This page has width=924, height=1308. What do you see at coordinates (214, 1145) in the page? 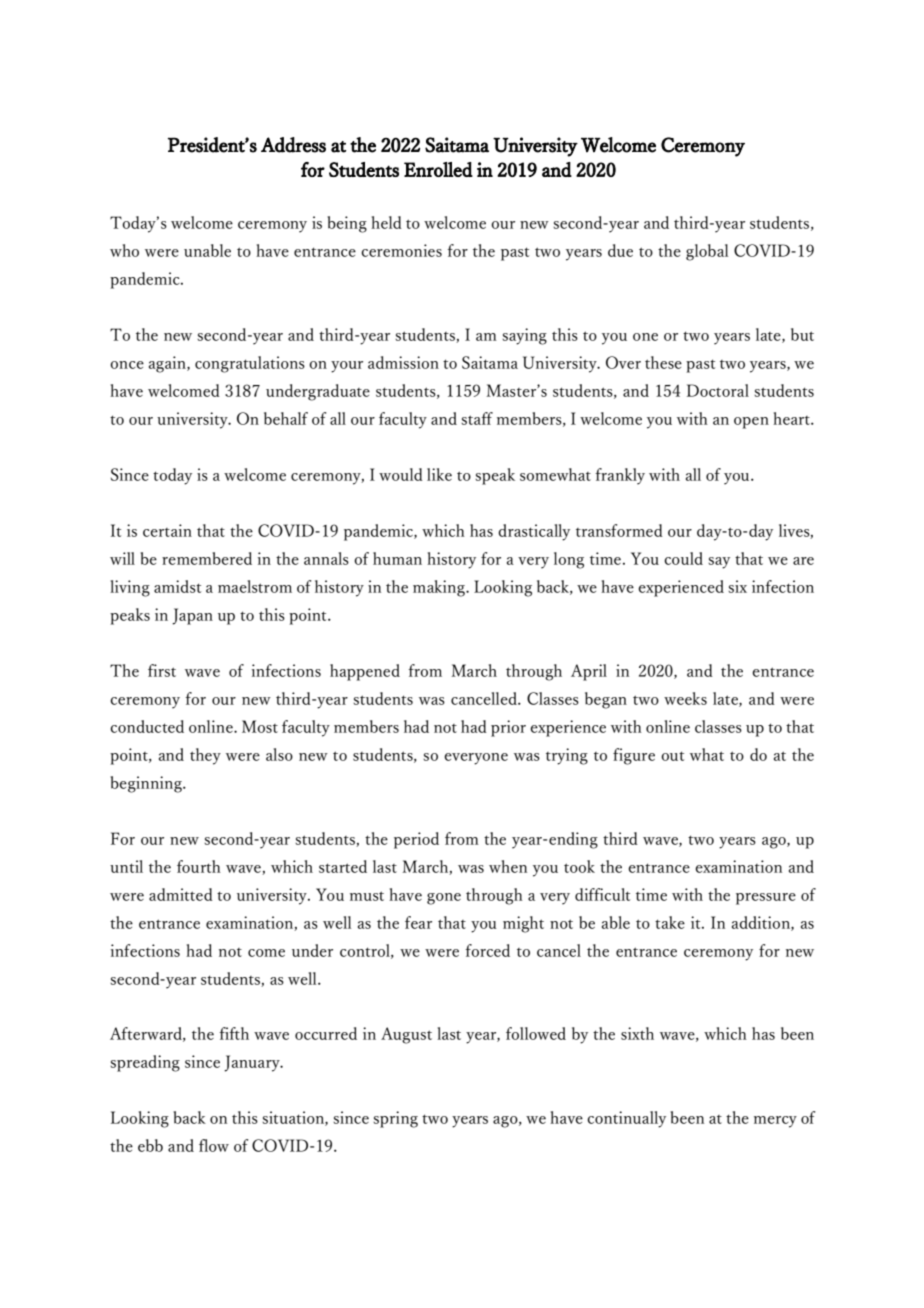
I see `flow` at bounding box center [214, 1145].
